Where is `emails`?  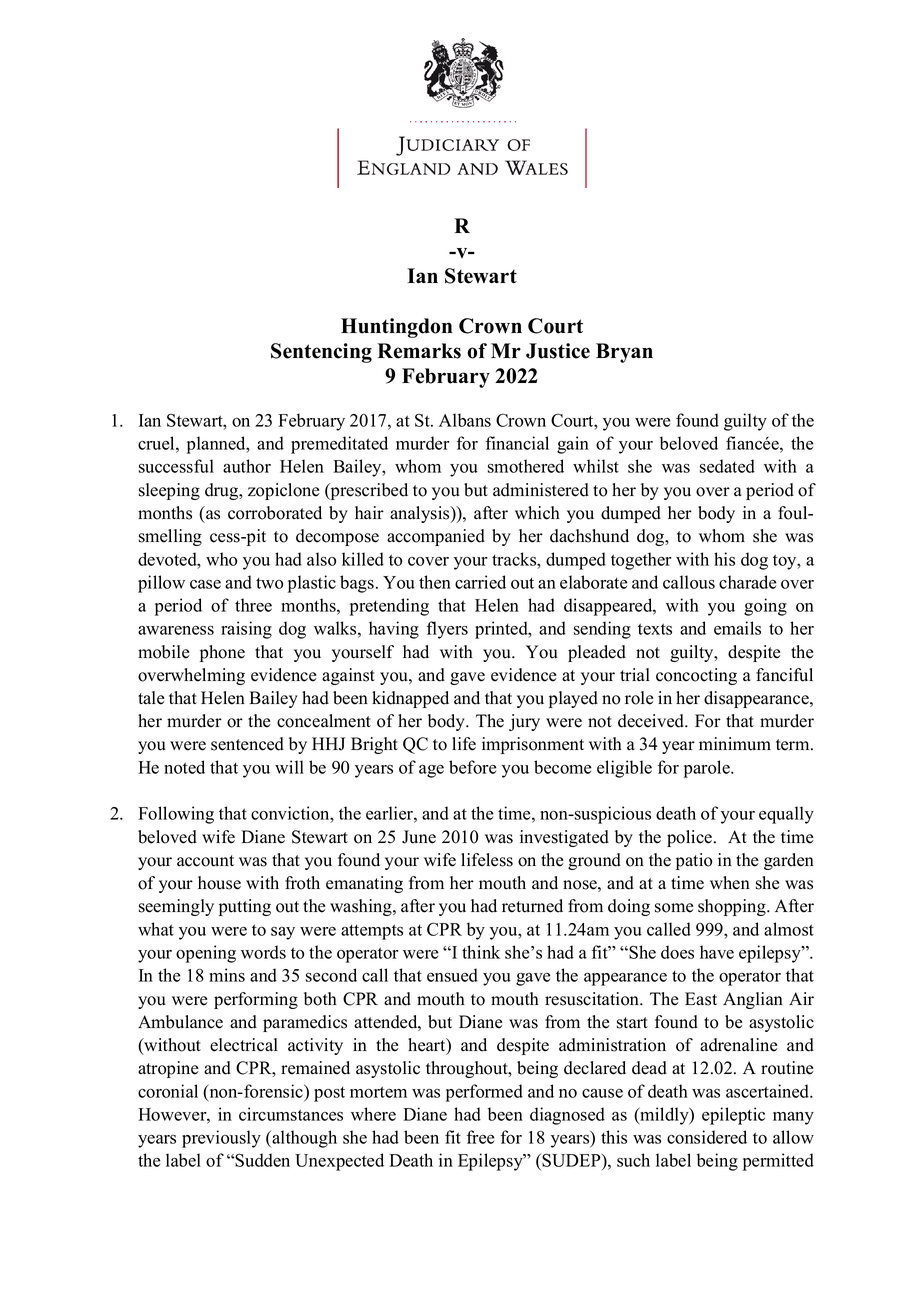 emails is located at coordinates (737, 628).
